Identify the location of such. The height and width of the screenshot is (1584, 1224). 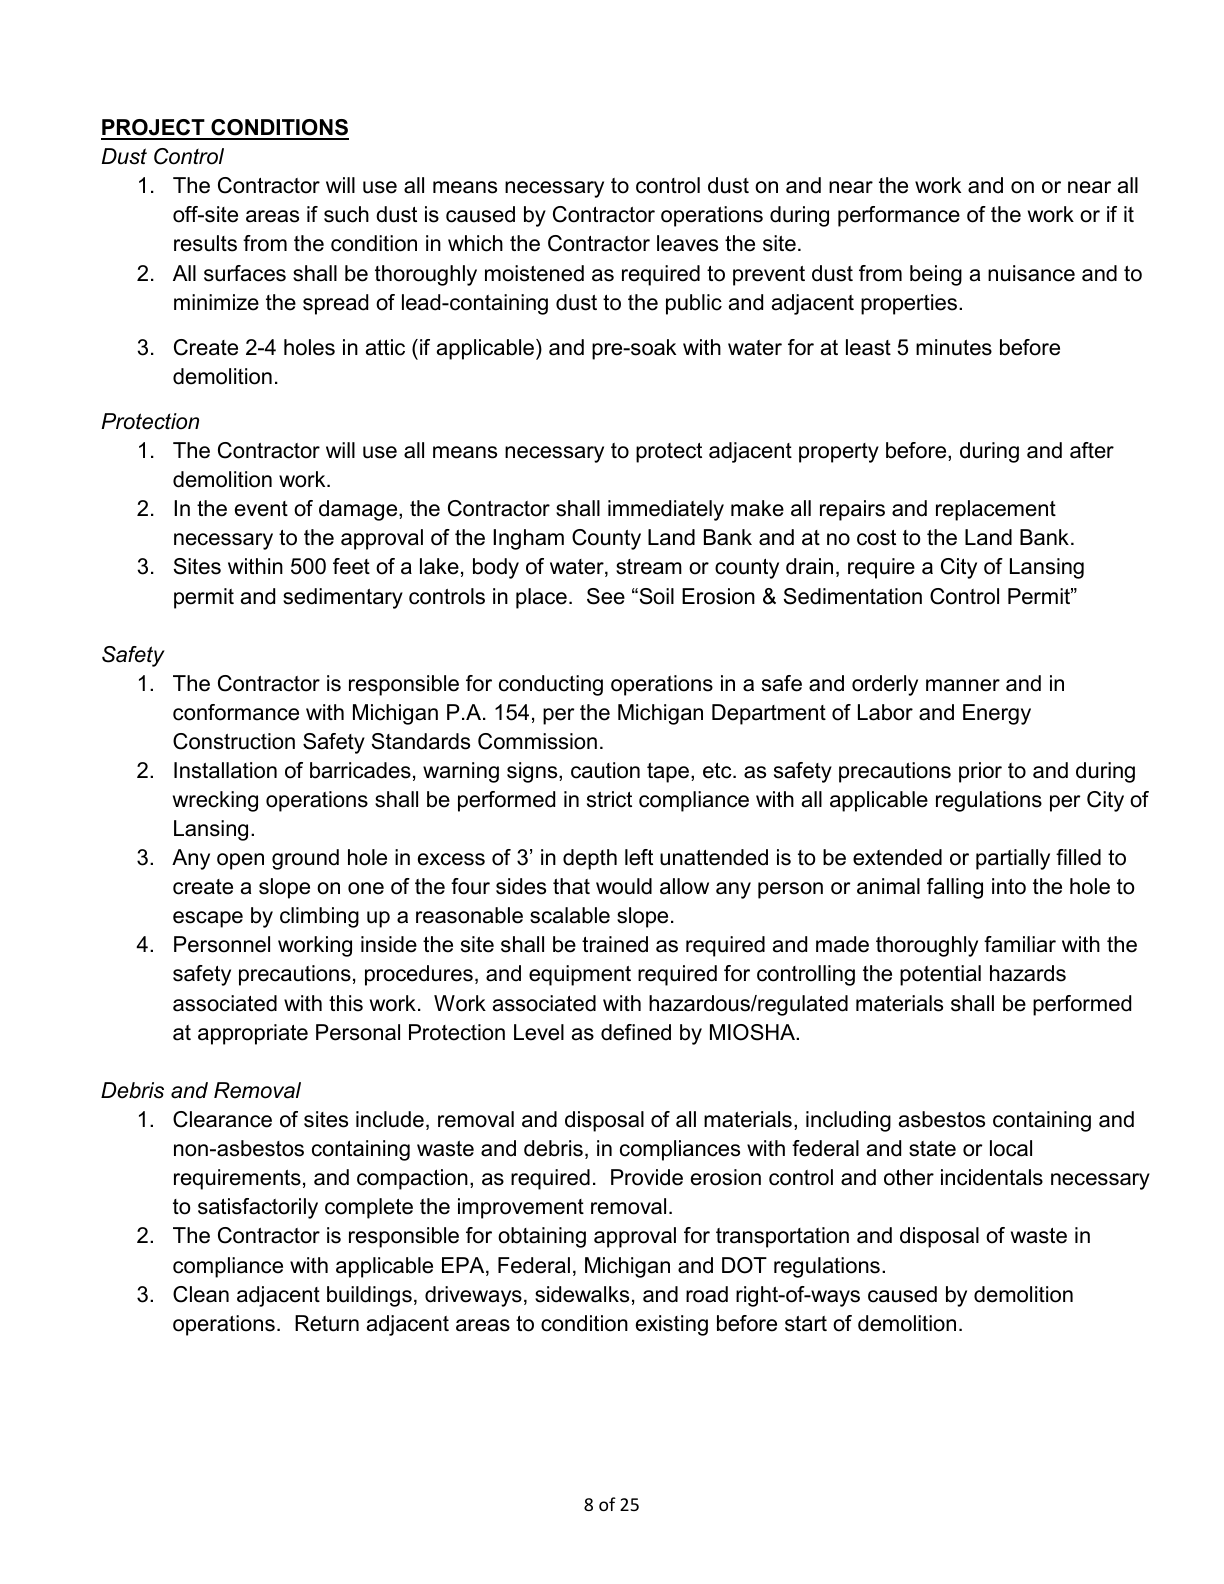
(346, 214).
